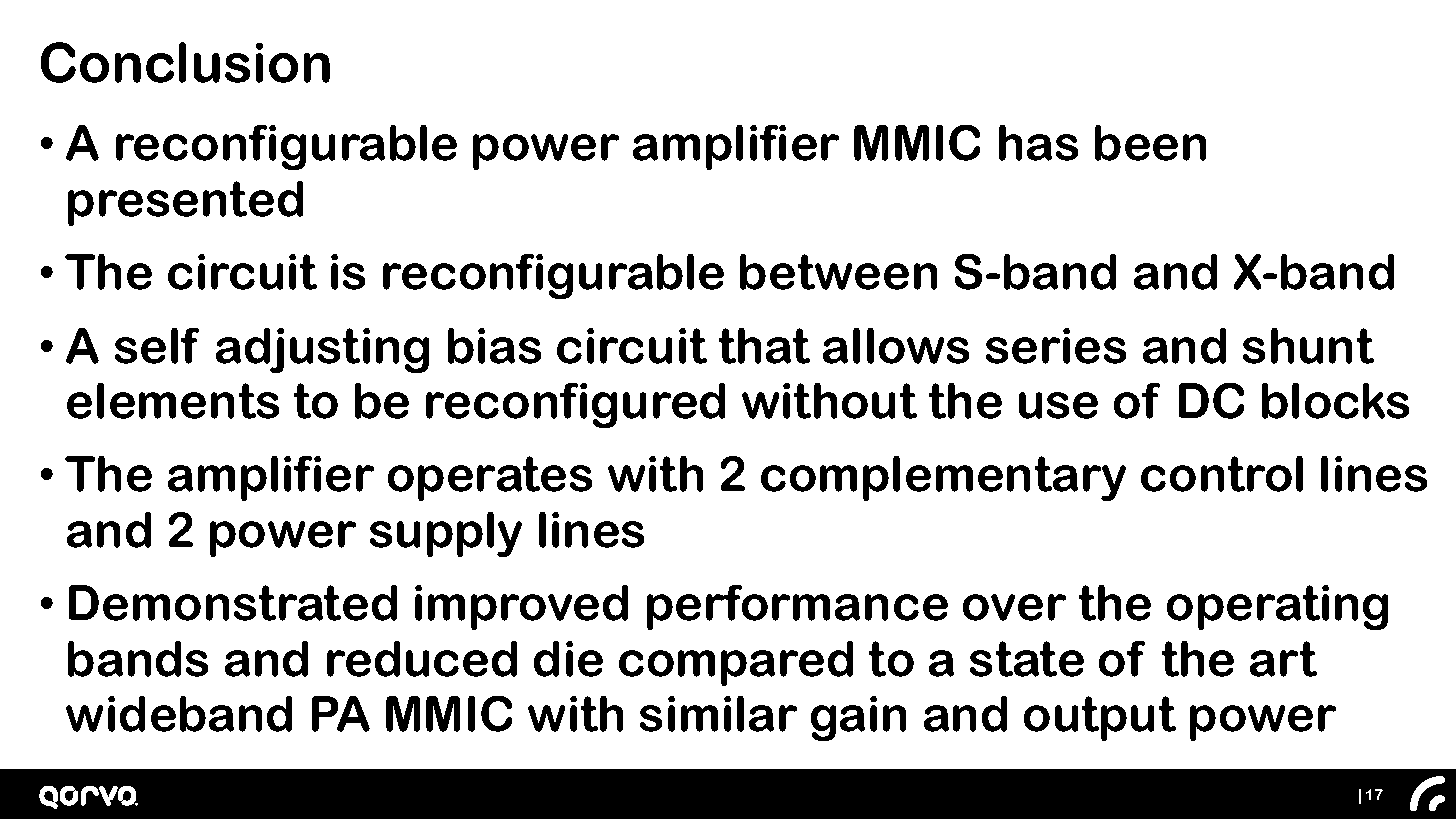 The height and width of the image is (819, 1456). What do you see at coordinates (185, 203) in the image?
I see `presented` at bounding box center [185, 203].
